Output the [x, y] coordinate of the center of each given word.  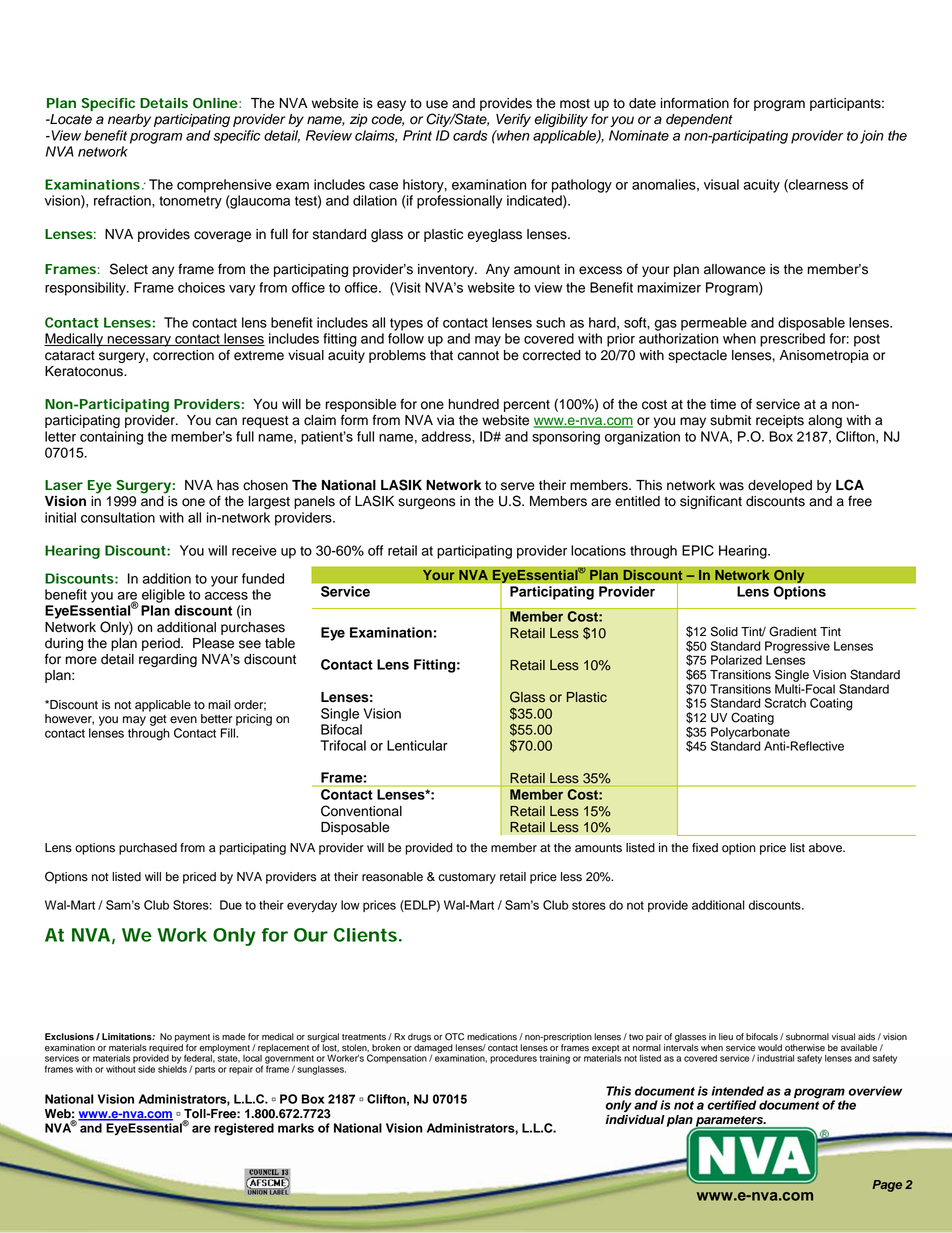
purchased [148, 849]
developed [780, 486]
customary [467, 878]
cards [470, 135]
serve [518, 486]
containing [111, 438]
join [872, 137]
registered [244, 1129]
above [826, 848]
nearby [129, 120]
